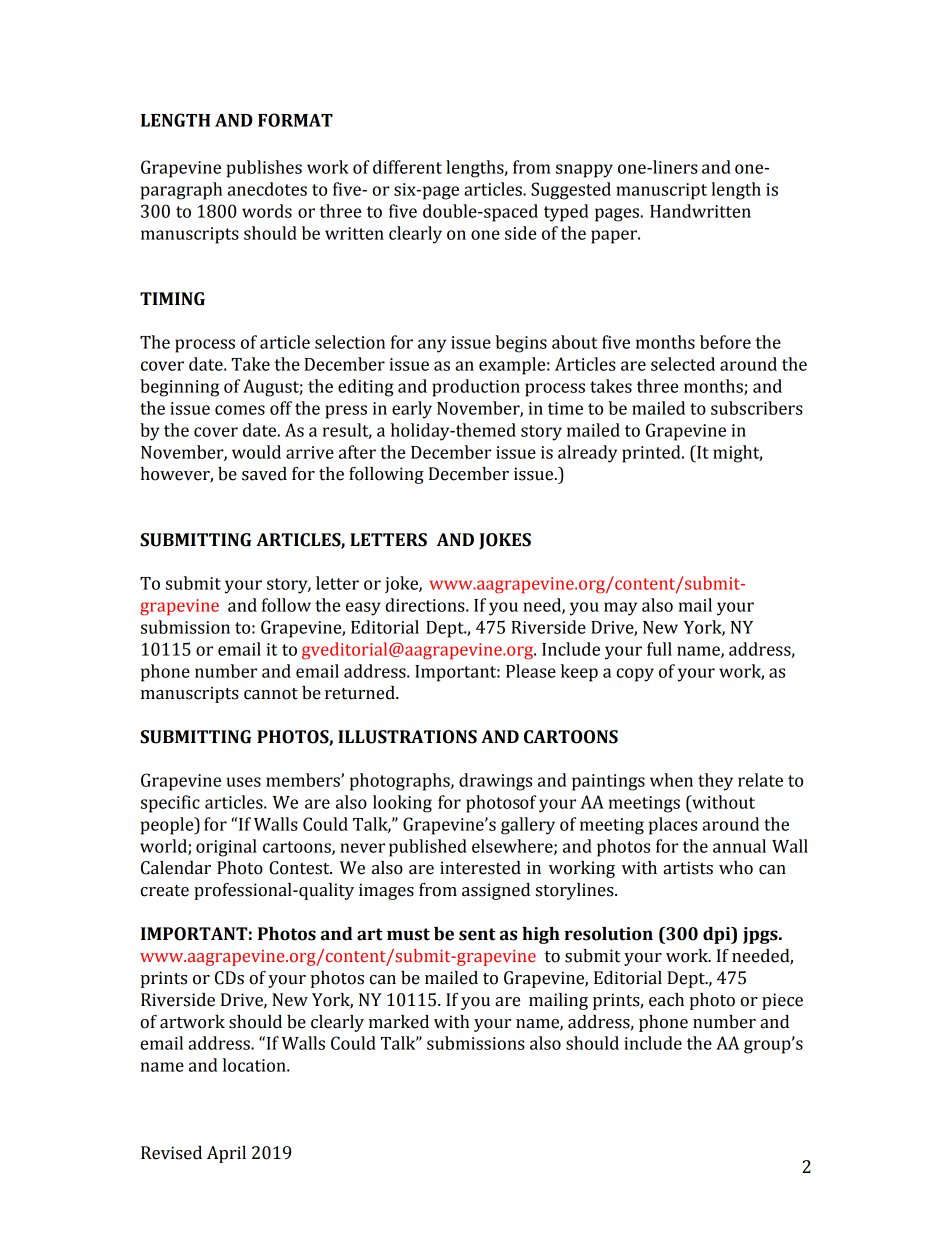 Image resolution: width=952 pixels, height=1233 pixels. I want to click on copy, so click(635, 675).
